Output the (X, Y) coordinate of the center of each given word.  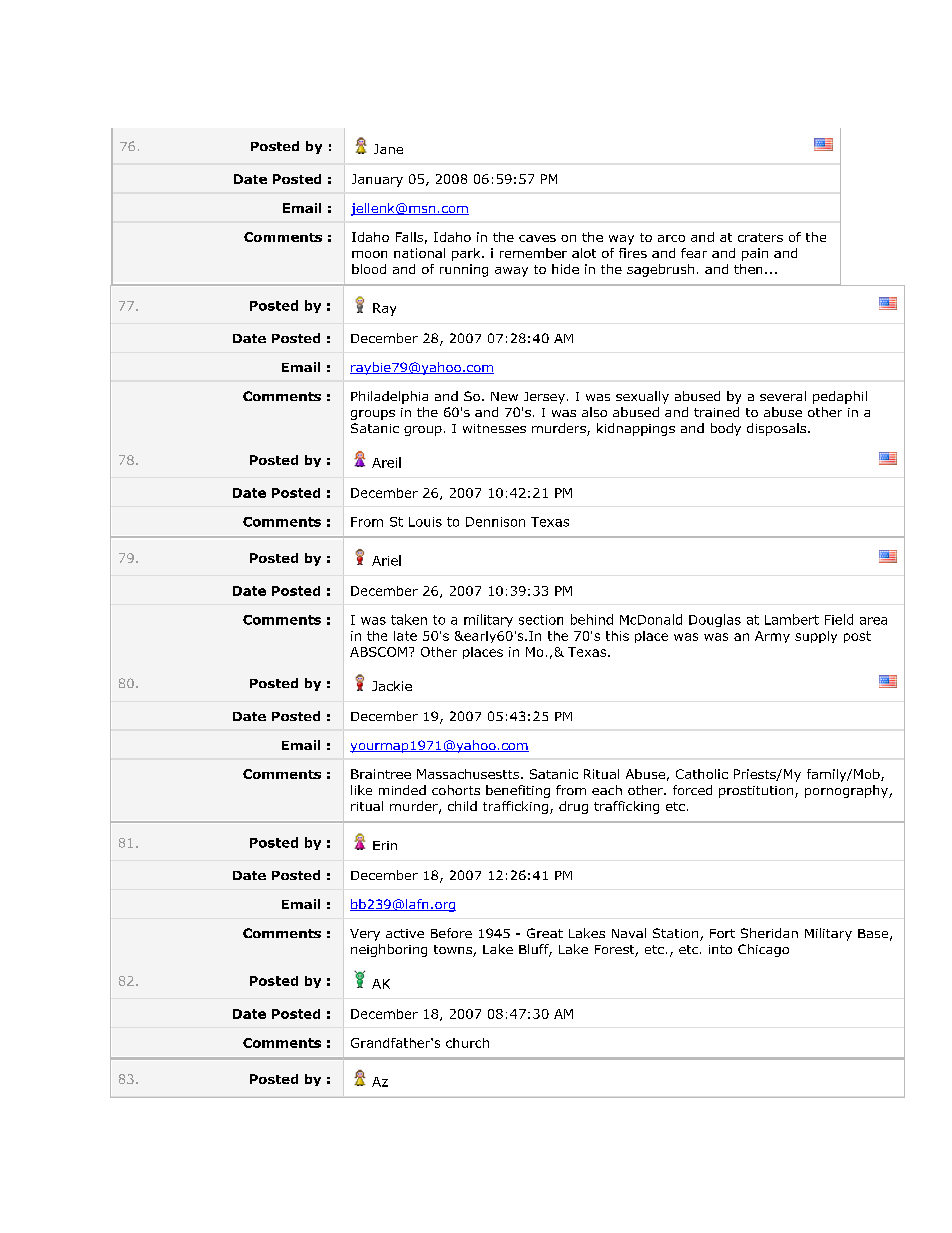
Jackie (392, 686)
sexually (642, 397)
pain (755, 254)
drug (573, 807)
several (783, 396)
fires (633, 253)
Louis (425, 522)
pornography (847, 791)
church (467, 1043)
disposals (778, 429)
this (617, 636)
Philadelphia (389, 397)
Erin (385, 845)
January (377, 180)
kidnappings (636, 429)
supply (816, 637)
